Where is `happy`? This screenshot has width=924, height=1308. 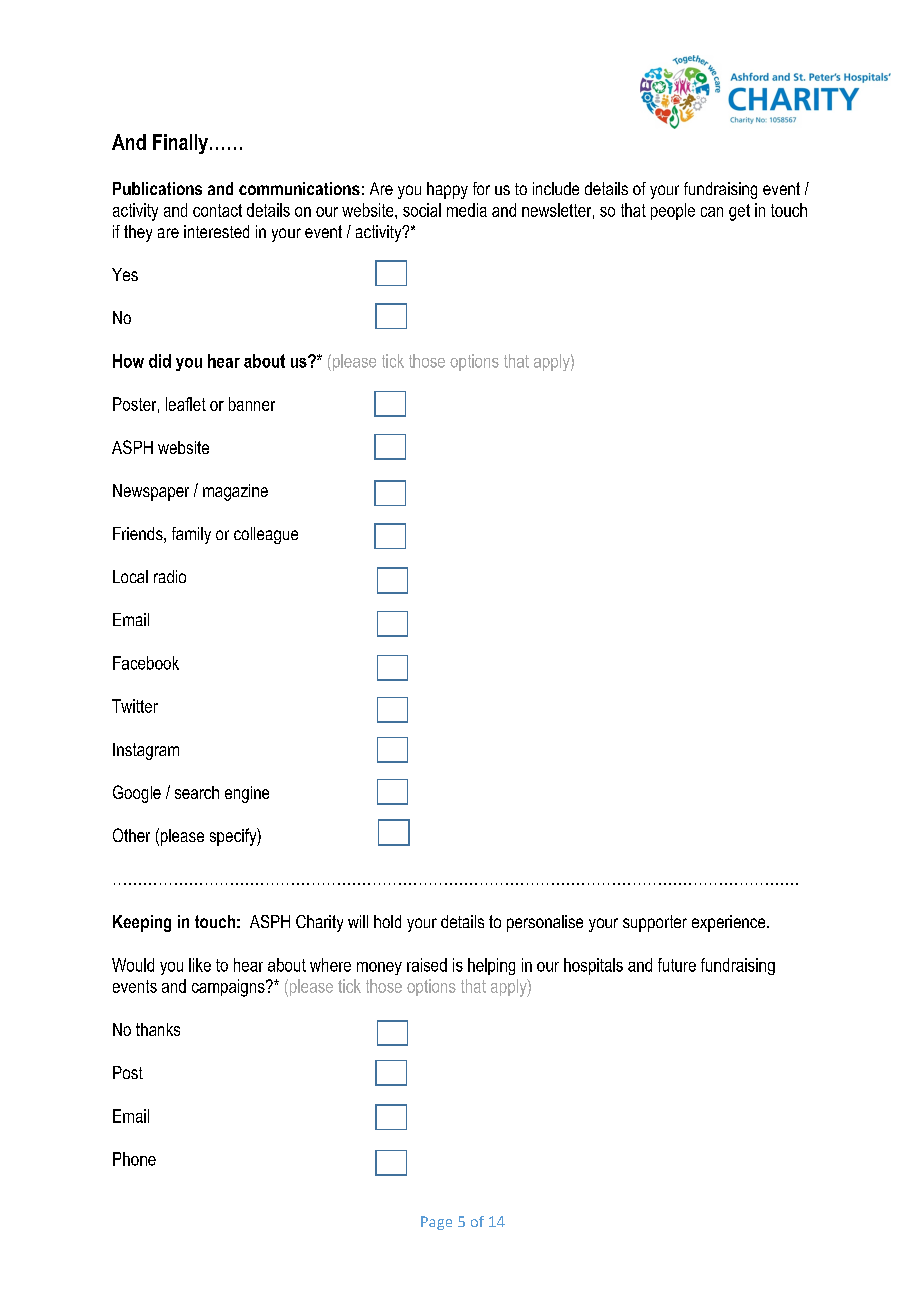 happy is located at coordinates (447, 190).
